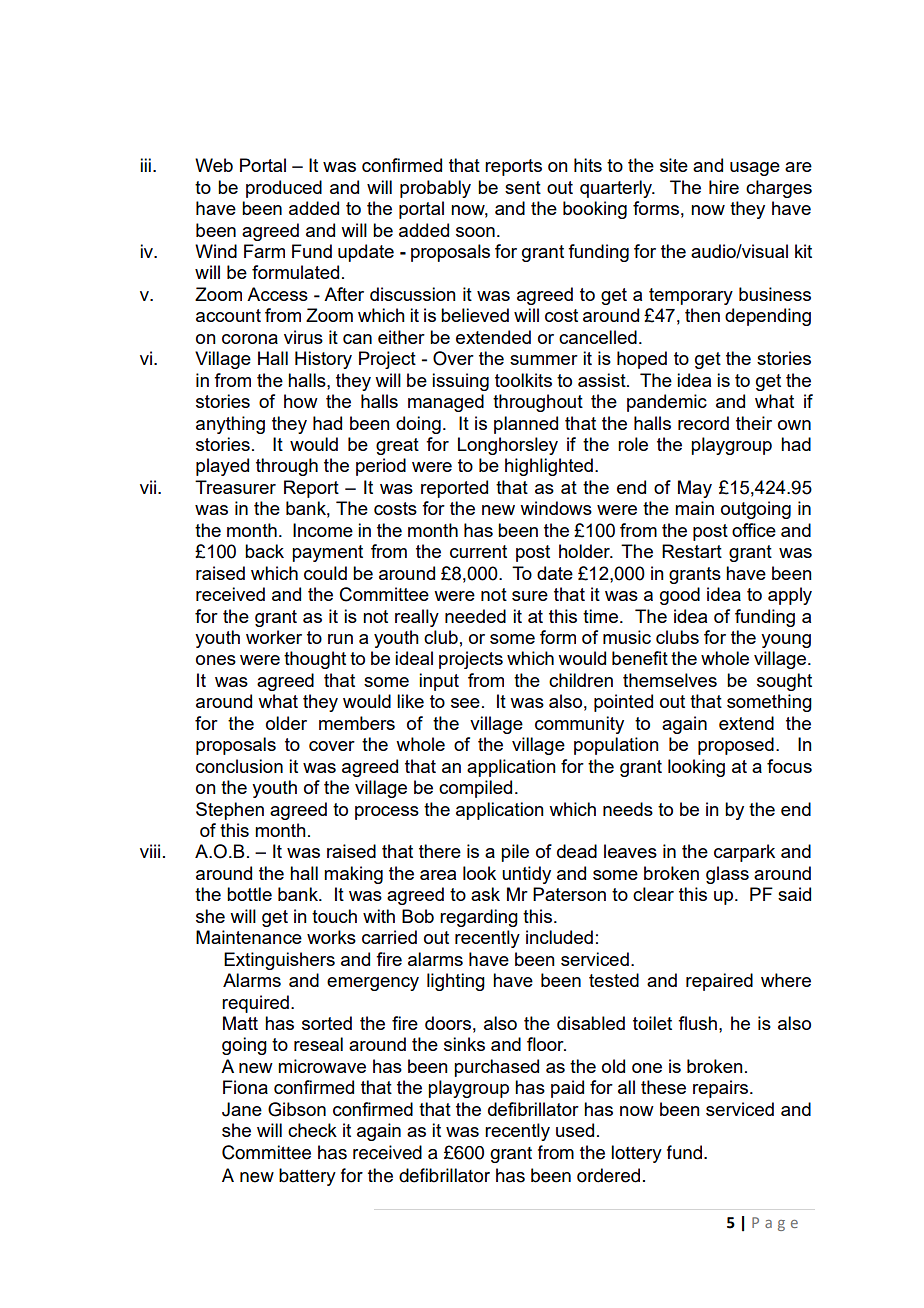  What do you see at coordinates (249, 894) in the screenshot?
I see `bottle` at bounding box center [249, 894].
